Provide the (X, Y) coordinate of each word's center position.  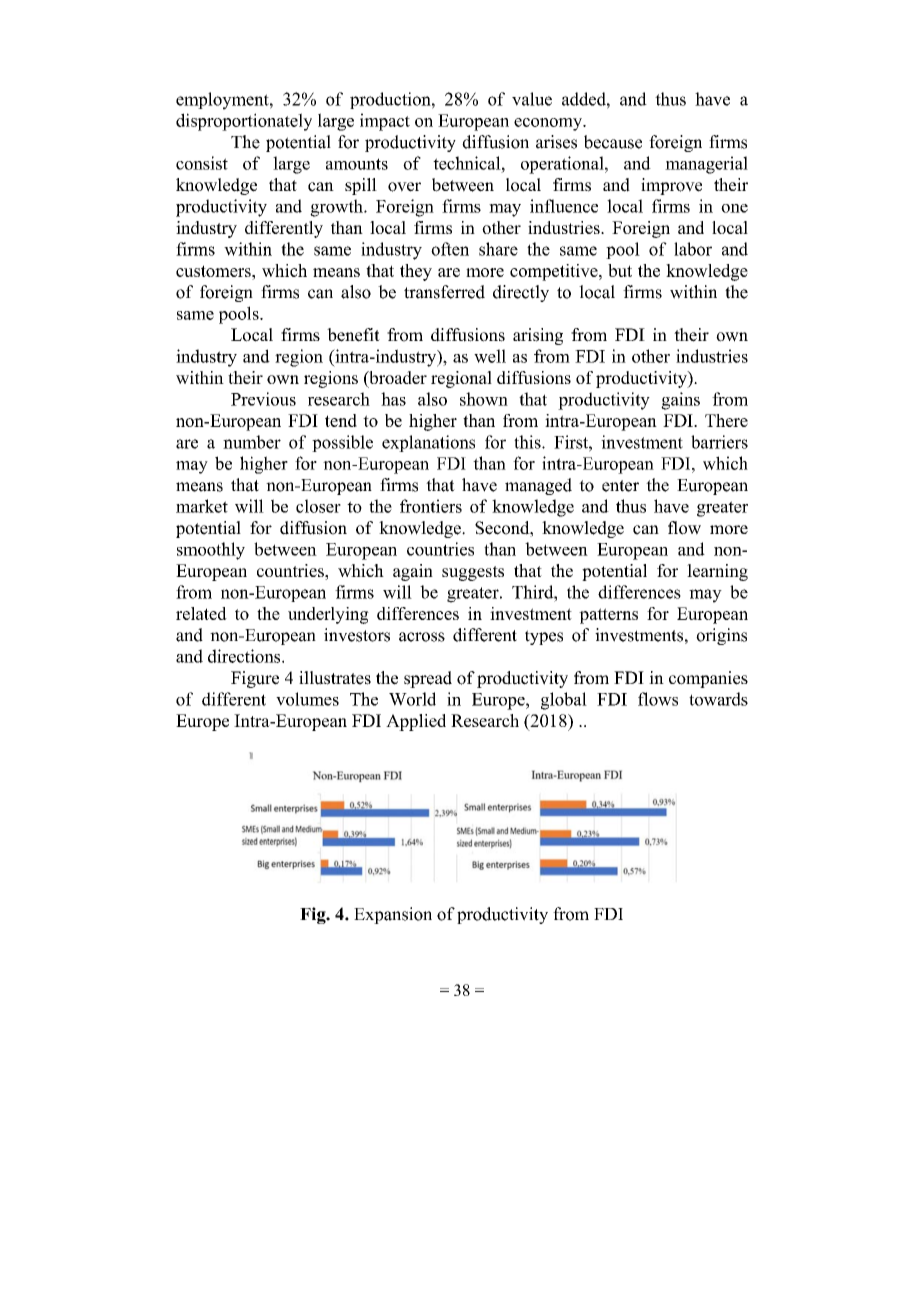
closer (318, 506)
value (532, 99)
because (613, 142)
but (620, 270)
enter (620, 486)
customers (214, 271)
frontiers (431, 506)
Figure (255, 679)
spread (428, 679)
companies (708, 679)
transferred (444, 292)
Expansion (393, 915)
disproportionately (244, 122)
